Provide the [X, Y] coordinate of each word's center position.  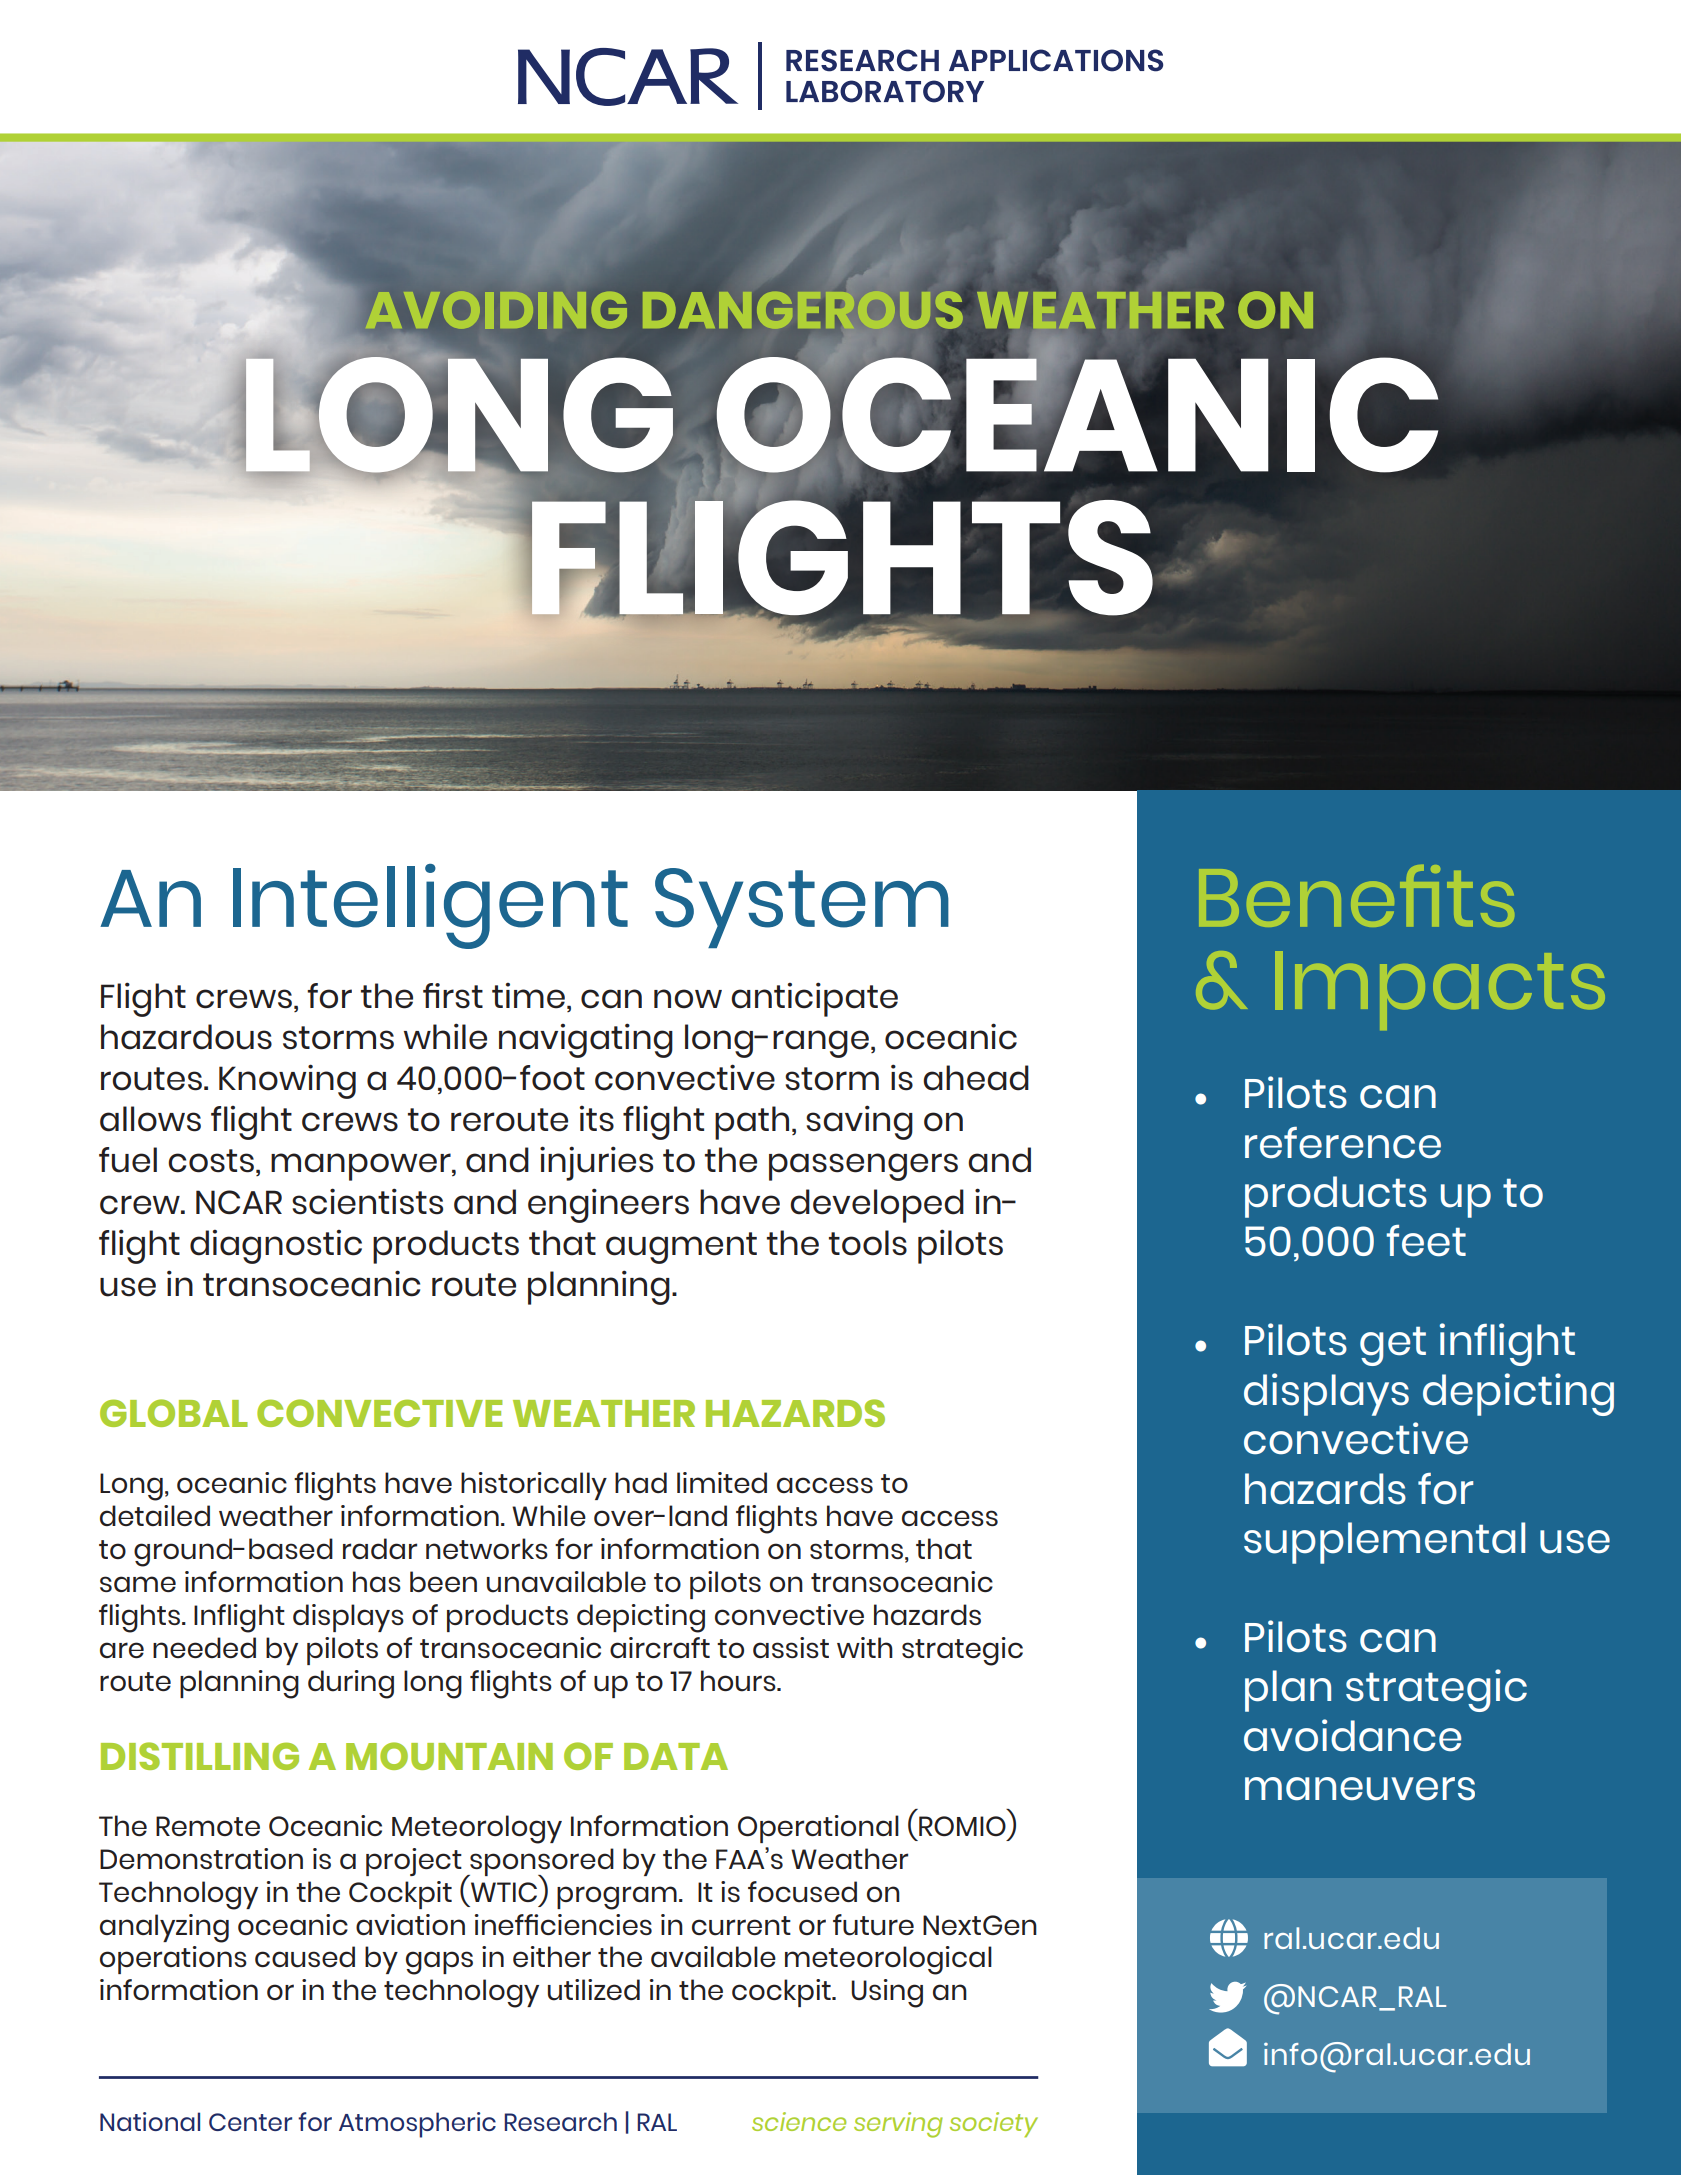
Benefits [1356, 896]
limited [722, 1482]
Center [250, 2122]
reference [1343, 1143]
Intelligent [430, 906]
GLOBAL [174, 1413]
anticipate [814, 999]
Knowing [287, 1081]
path [752, 1123]
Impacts [1440, 990]
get [1393, 1346]
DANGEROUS [802, 310]
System [802, 908]
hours [739, 1681]
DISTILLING [200, 1756]
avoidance [1352, 1735]
